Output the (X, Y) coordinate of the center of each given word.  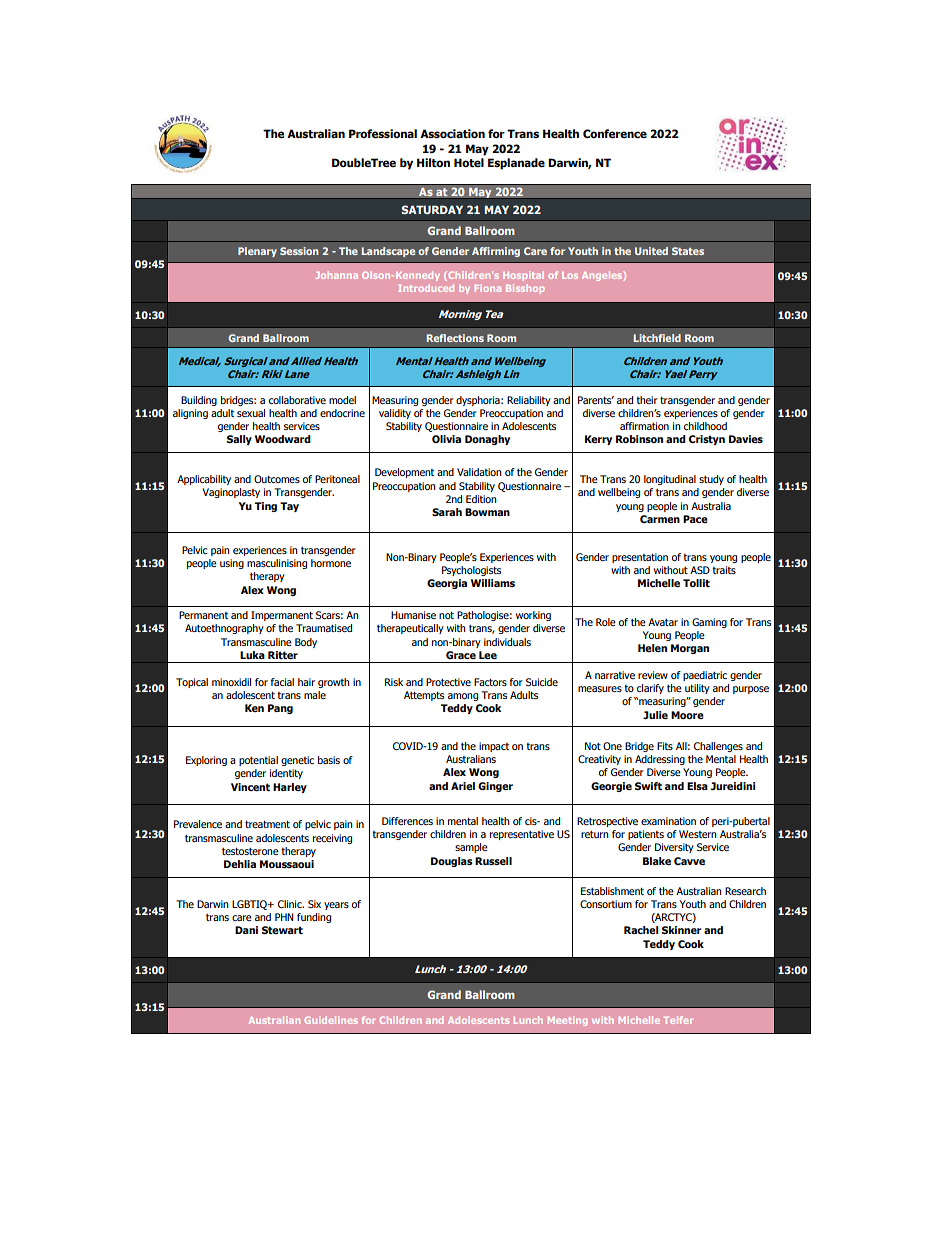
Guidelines (331, 1020)
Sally (239, 440)
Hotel (469, 162)
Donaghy (487, 440)
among (463, 697)
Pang (280, 709)
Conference (615, 133)
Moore (687, 715)
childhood (705, 426)
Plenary (257, 252)
